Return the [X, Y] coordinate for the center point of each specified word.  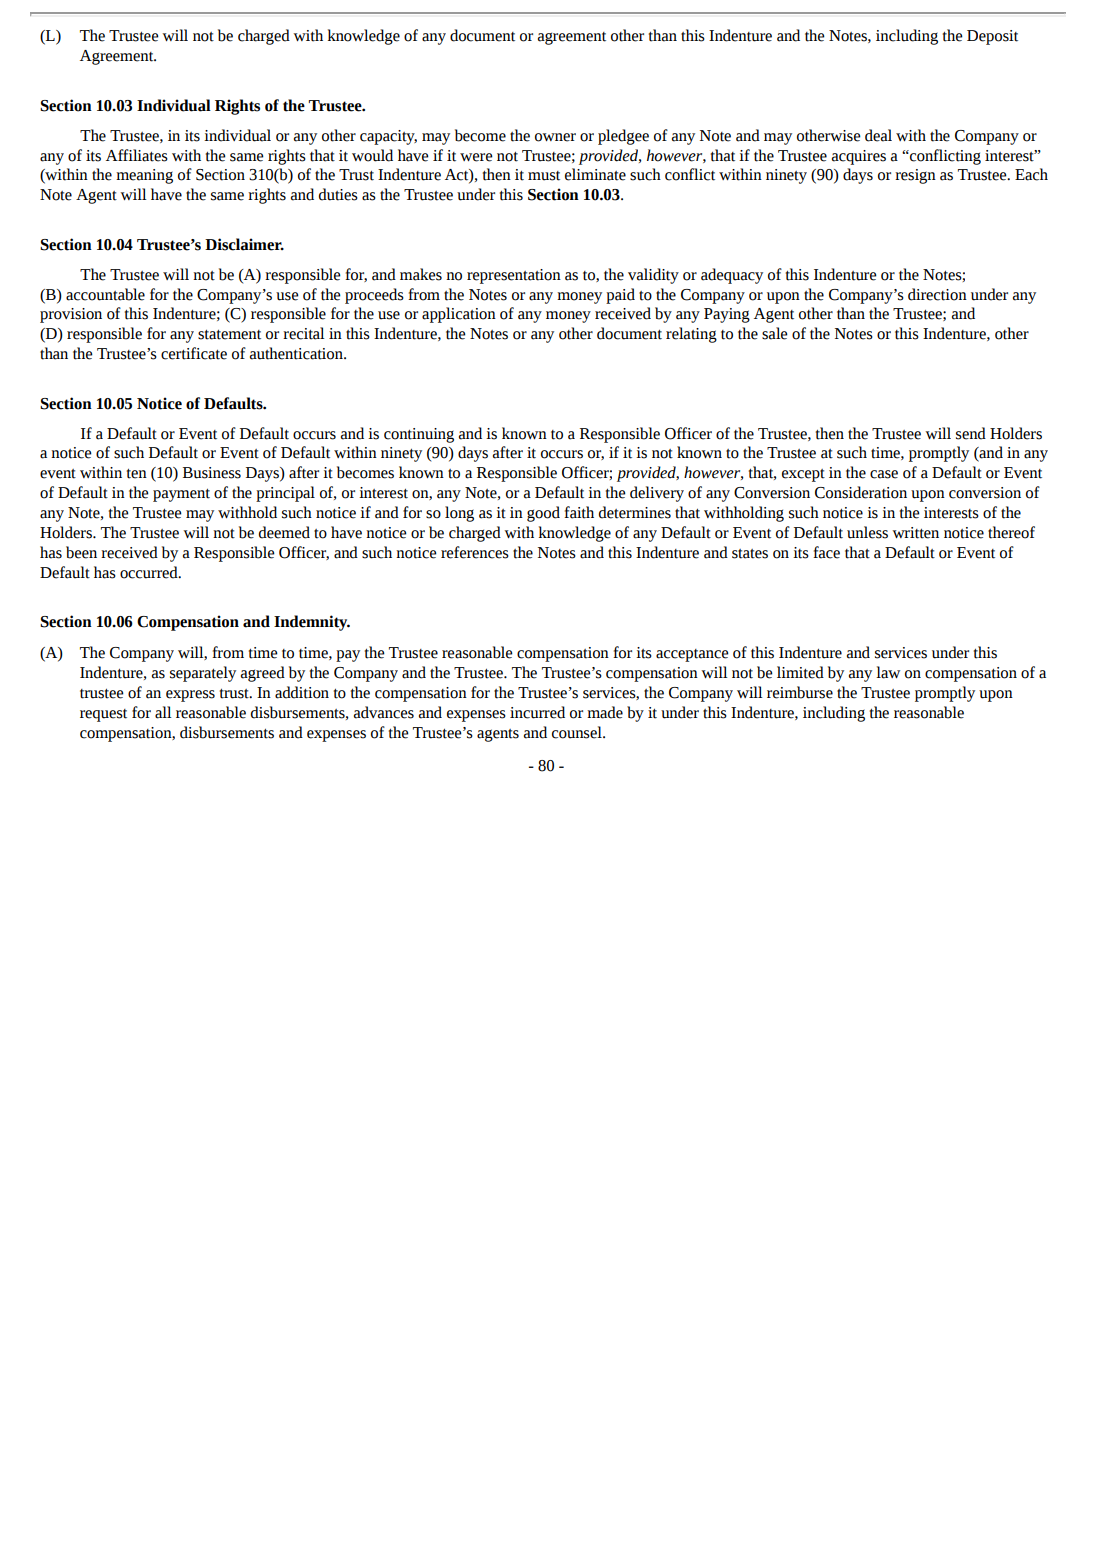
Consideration [861, 492]
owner [555, 137]
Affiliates [137, 155]
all [163, 712]
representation [514, 276]
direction [937, 294]
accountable [105, 294]
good [543, 514]
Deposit [992, 37]
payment [181, 495]
